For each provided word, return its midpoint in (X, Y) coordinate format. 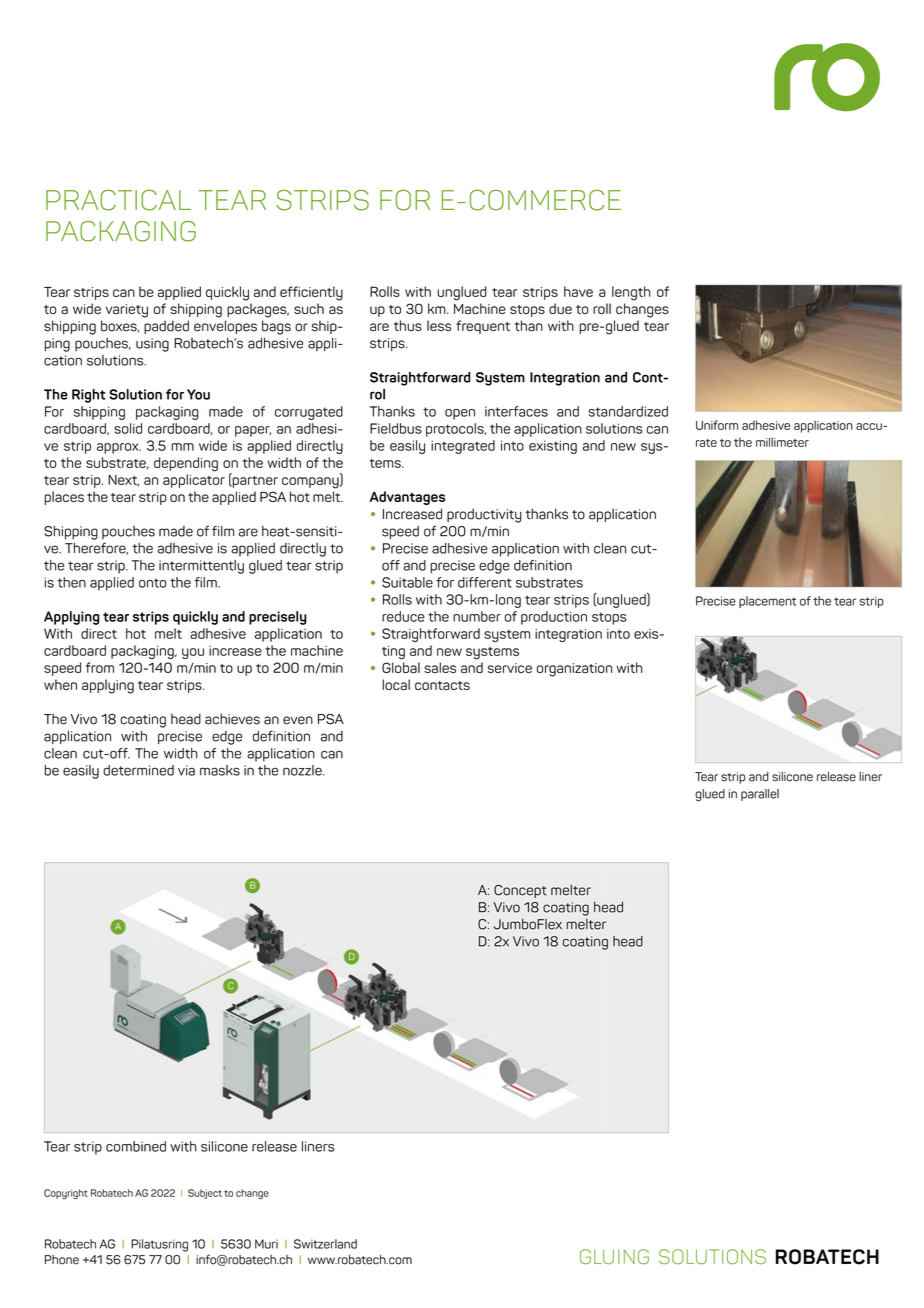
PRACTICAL (118, 200)
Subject (205, 1194)
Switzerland (325, 1244)
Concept (520, 891)
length (631, 293)
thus (408, 325)
